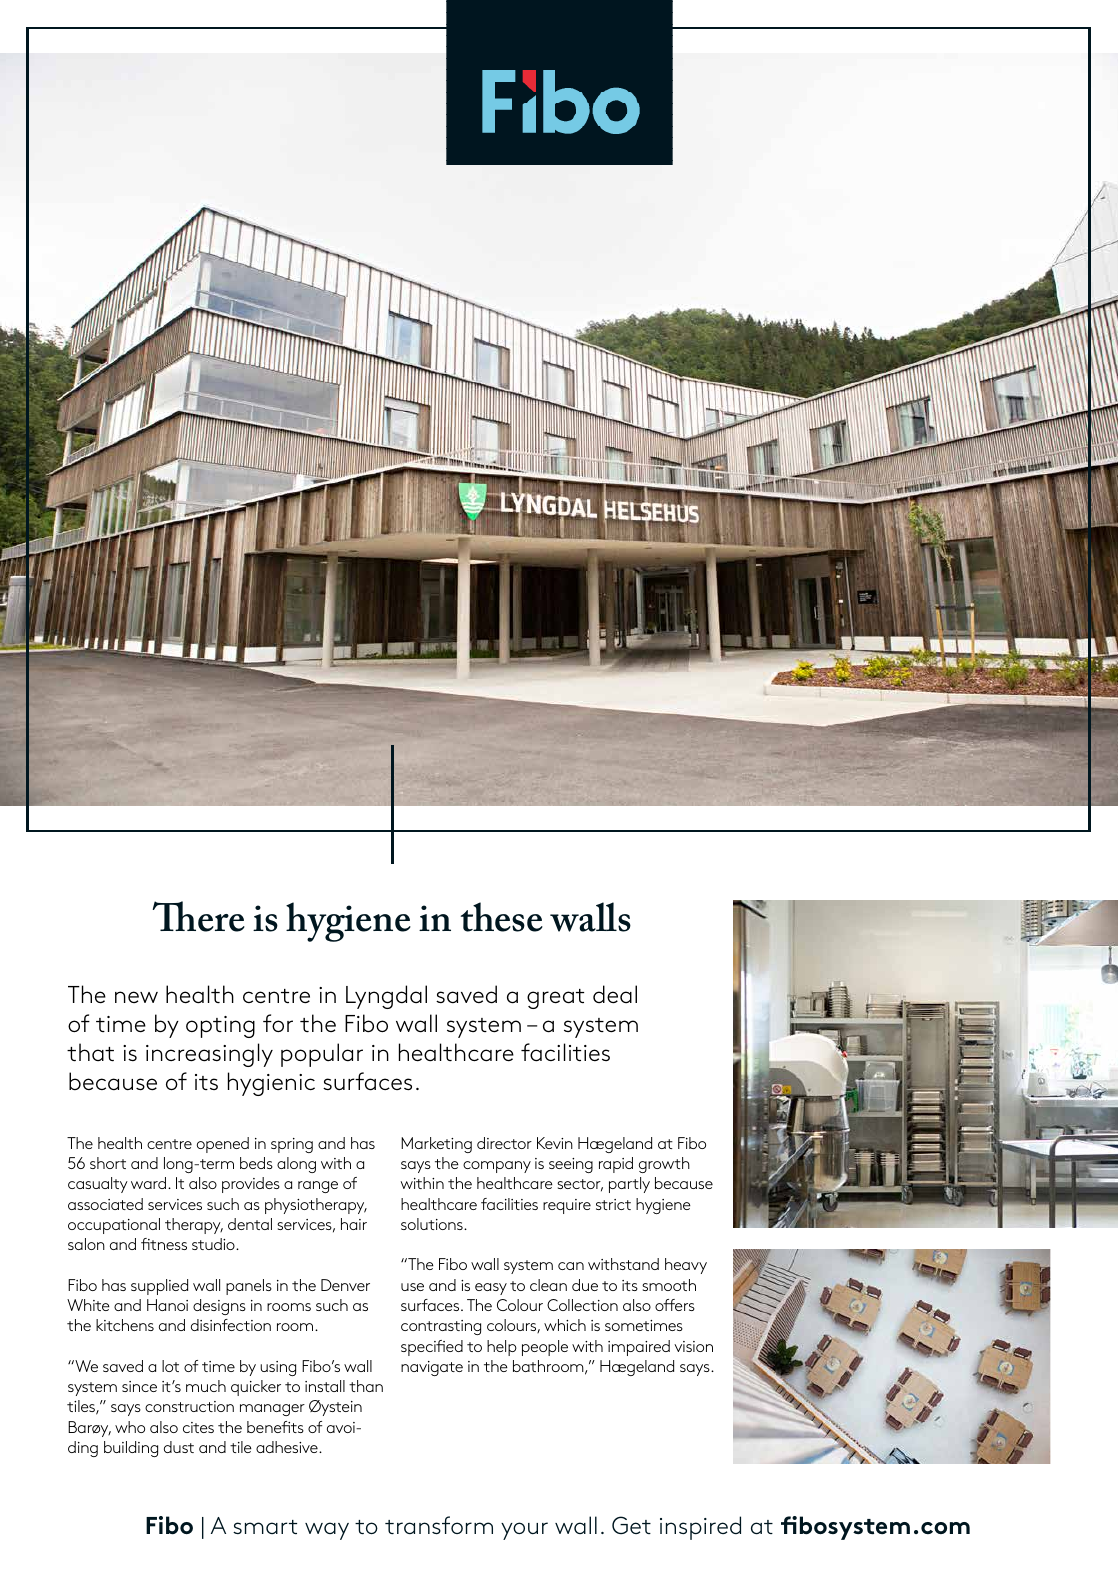  Describe the element at coordinates (322, 1055) in the page. I see `popular` at that location.
